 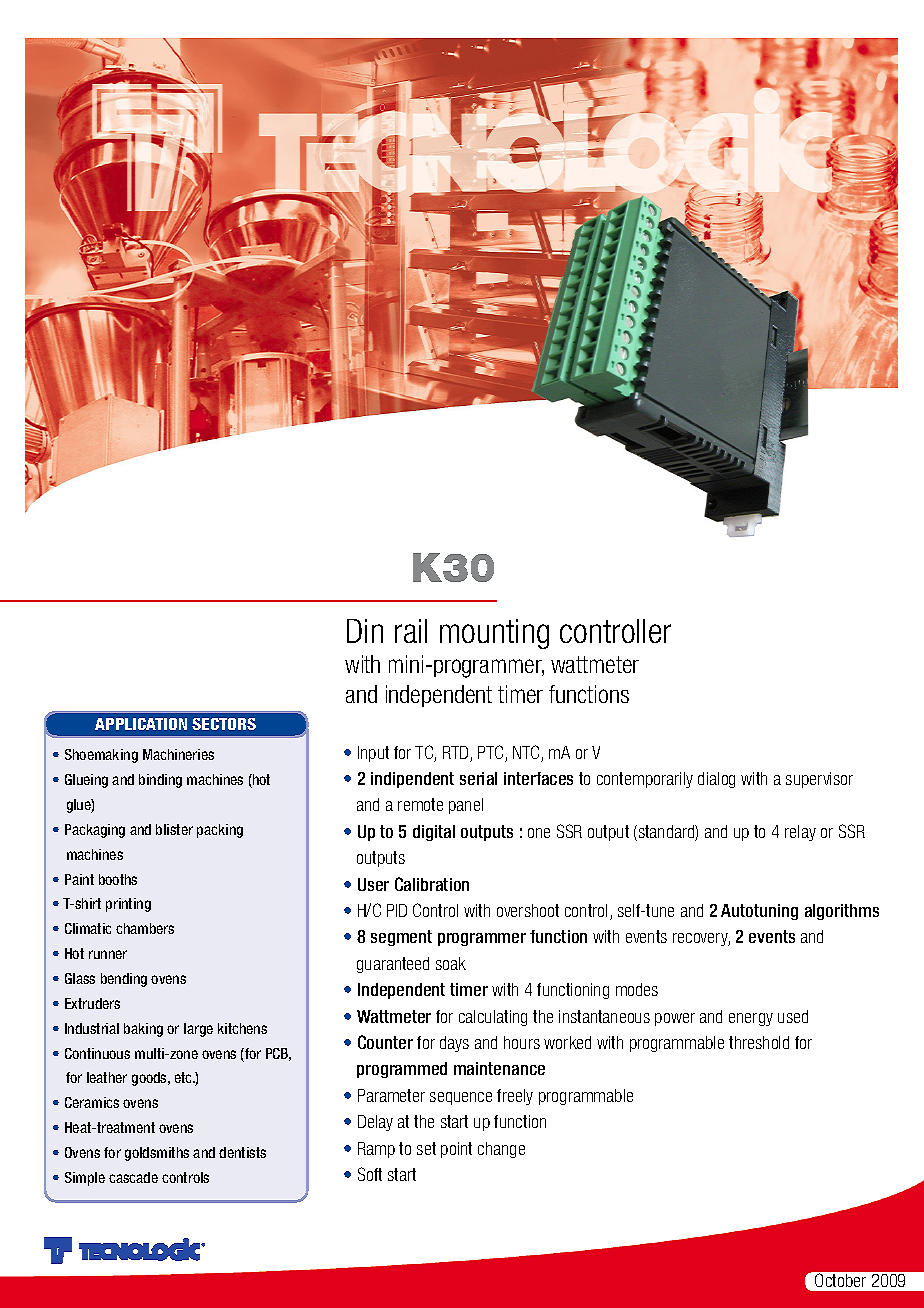 What do you see at coordinates (143, 1030) in the document?
I see `baking` at bounding box center [143, 1030].
